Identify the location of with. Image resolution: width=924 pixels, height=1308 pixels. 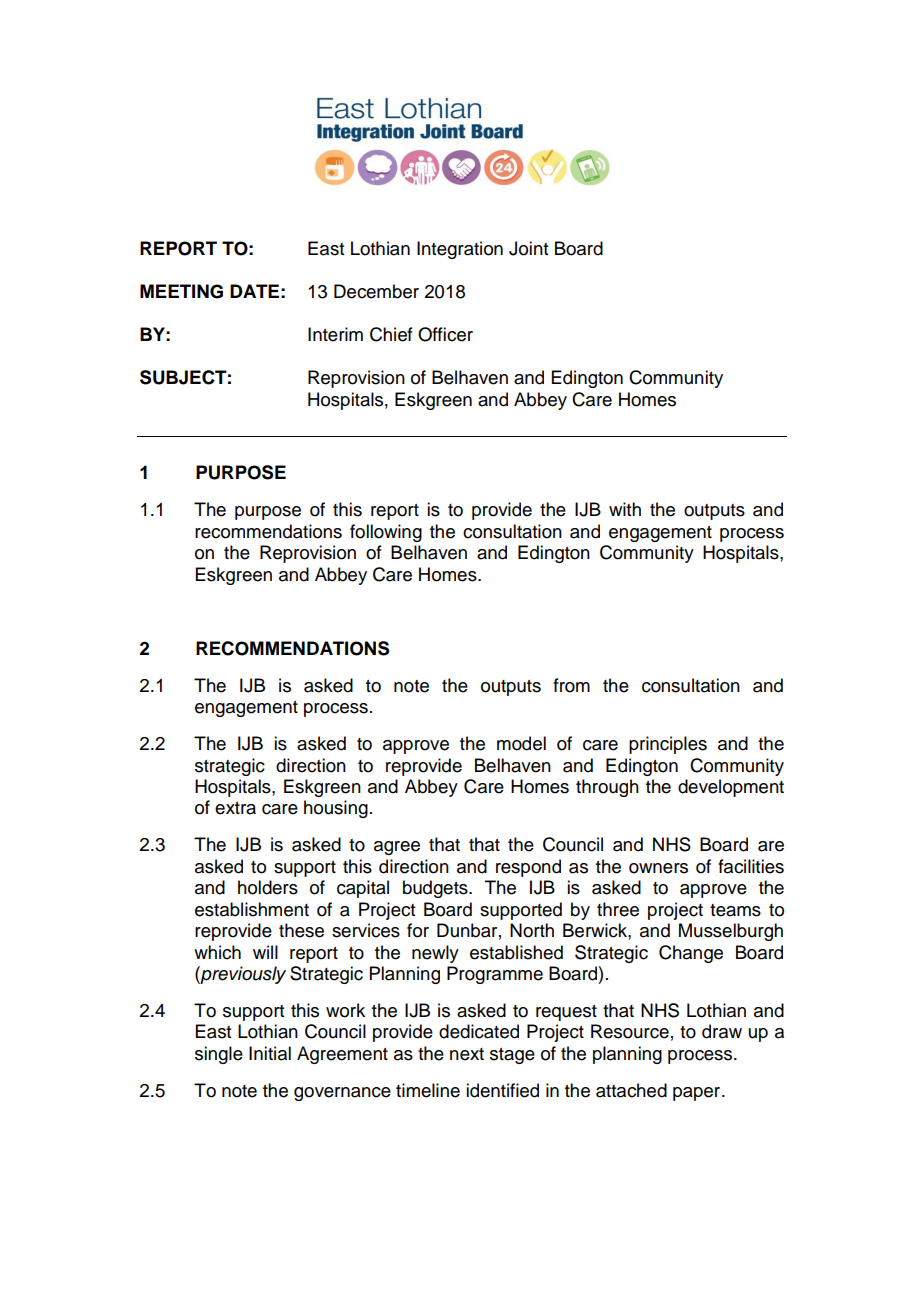
(625, 509).
